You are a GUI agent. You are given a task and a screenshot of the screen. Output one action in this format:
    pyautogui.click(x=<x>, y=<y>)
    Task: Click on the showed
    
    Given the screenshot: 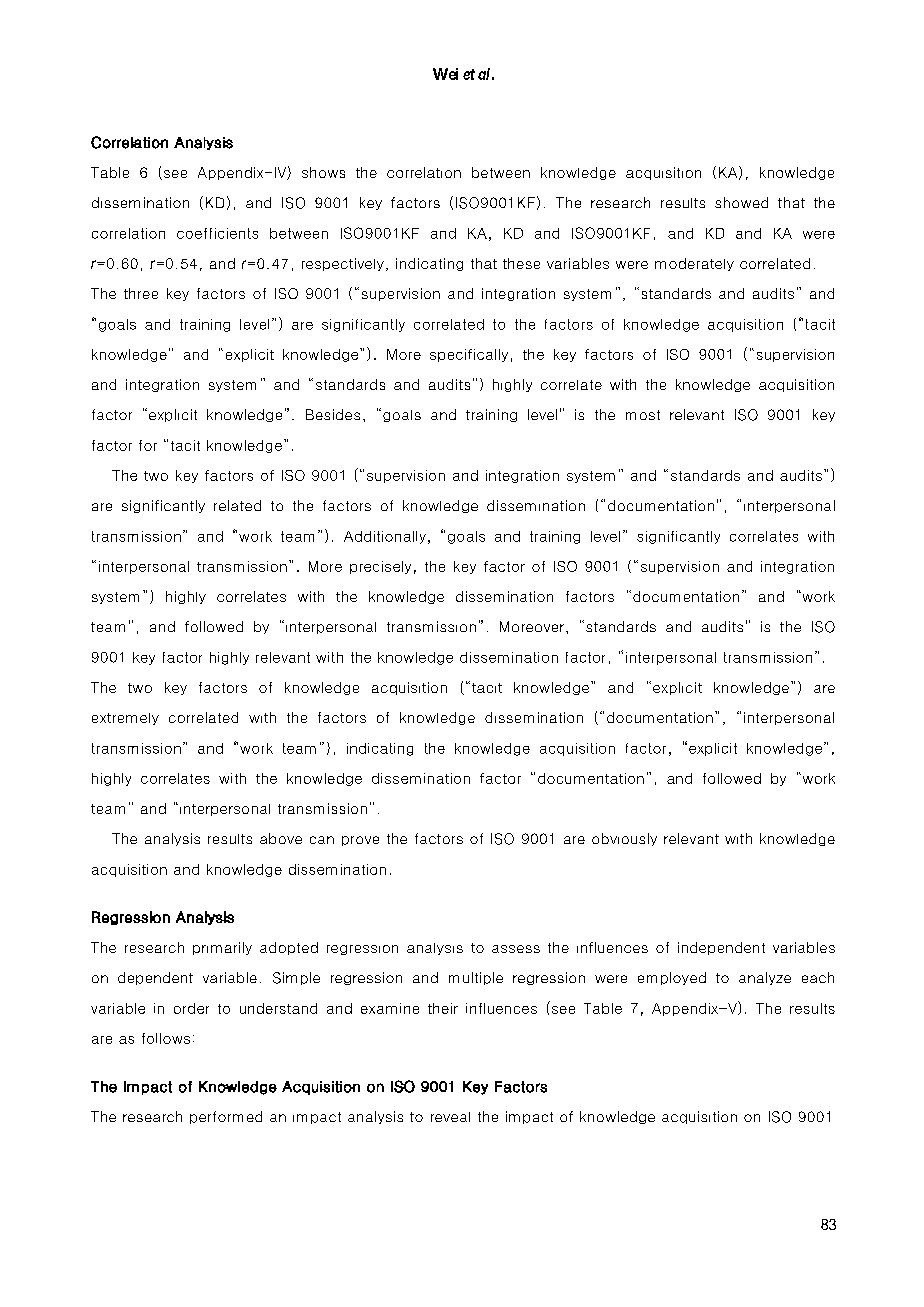 What is the action you would take?
    pyautogui.click(x=741, y=202)
